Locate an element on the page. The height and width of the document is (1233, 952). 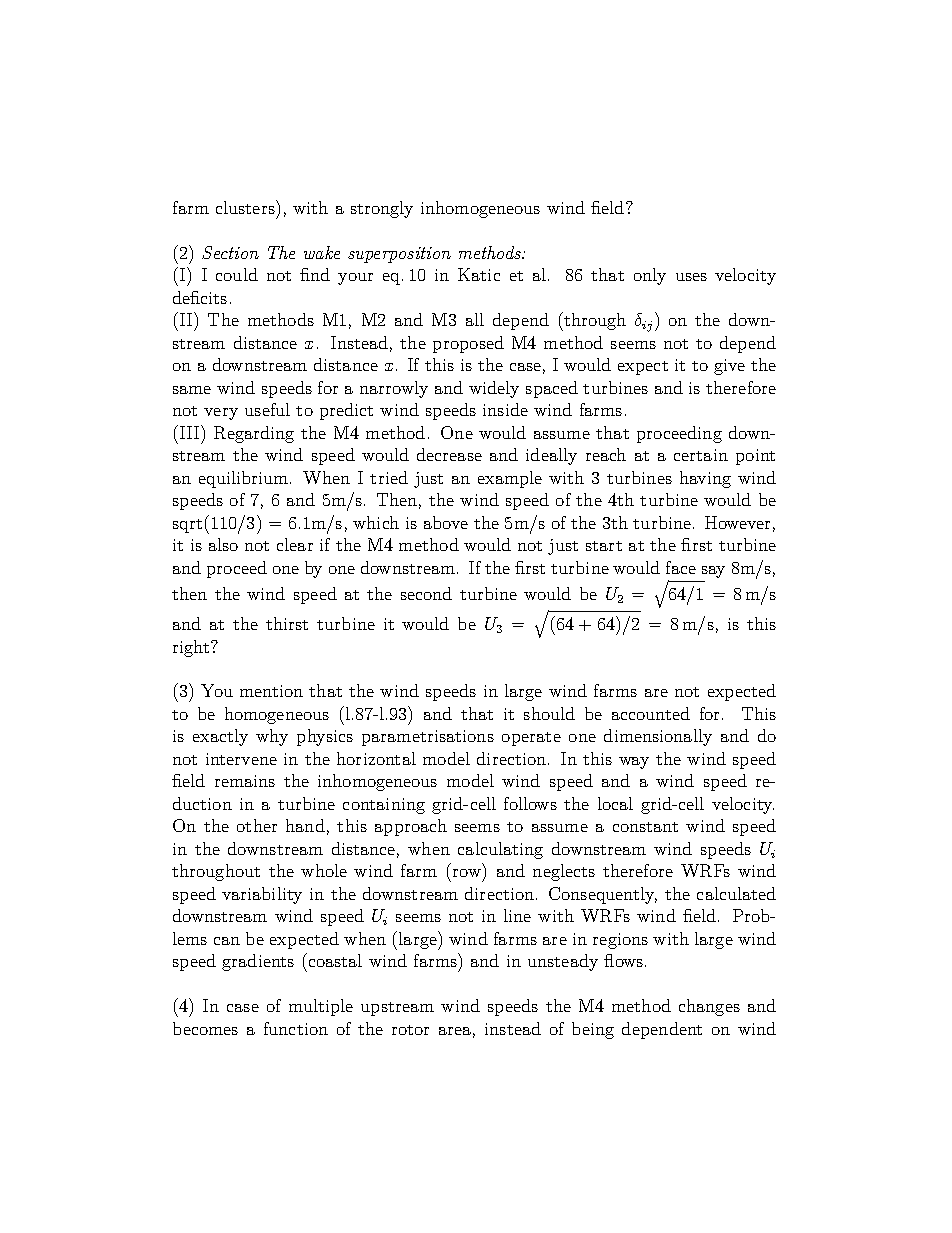
clusters is located at coordinates (246, 207).
